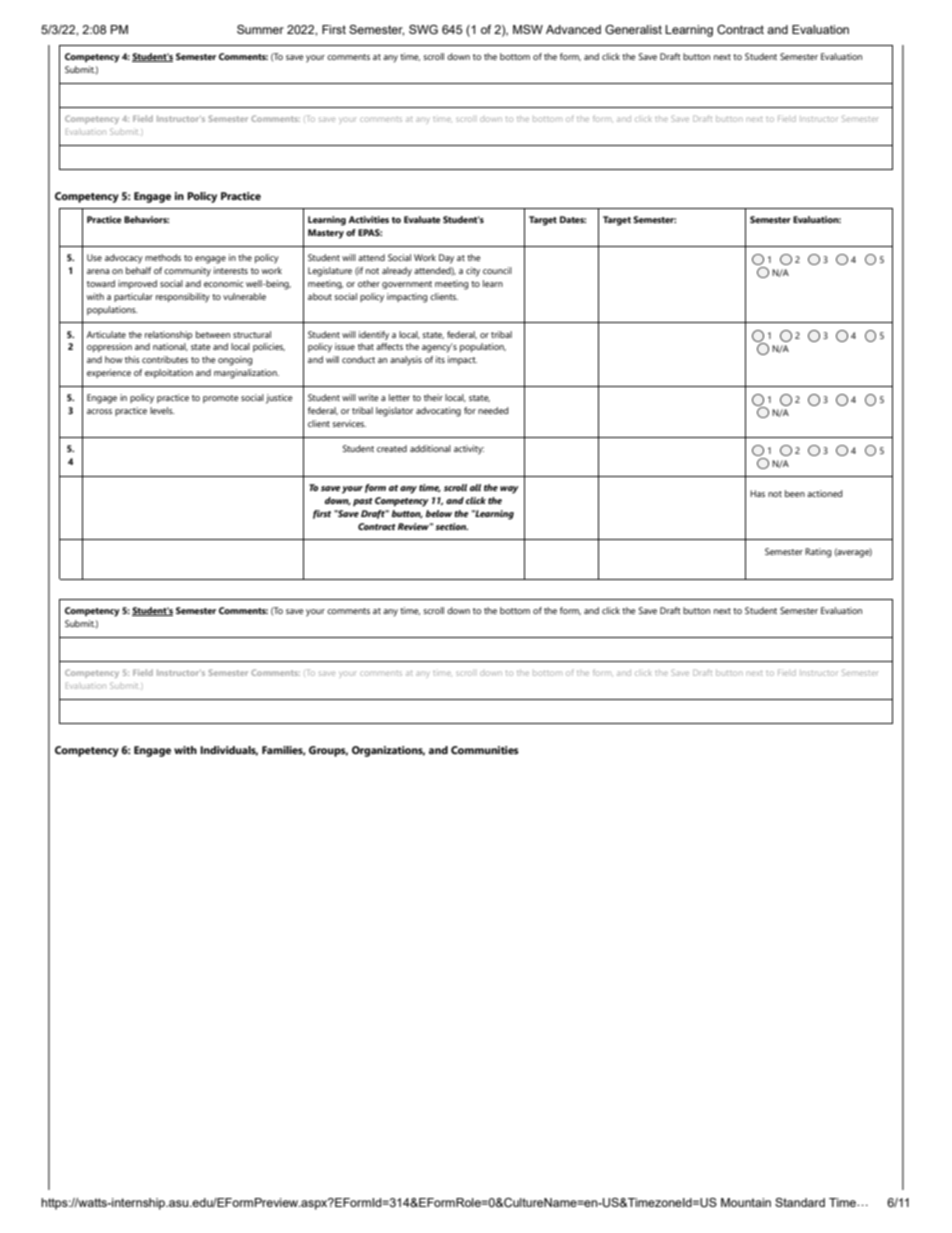 Image resolution: width=952 pixels, height=1233 pixels. What do you see at coordinates (746, 1202) in the screenshot?
I see `Mountain` at bounding box center [746, 1202].
